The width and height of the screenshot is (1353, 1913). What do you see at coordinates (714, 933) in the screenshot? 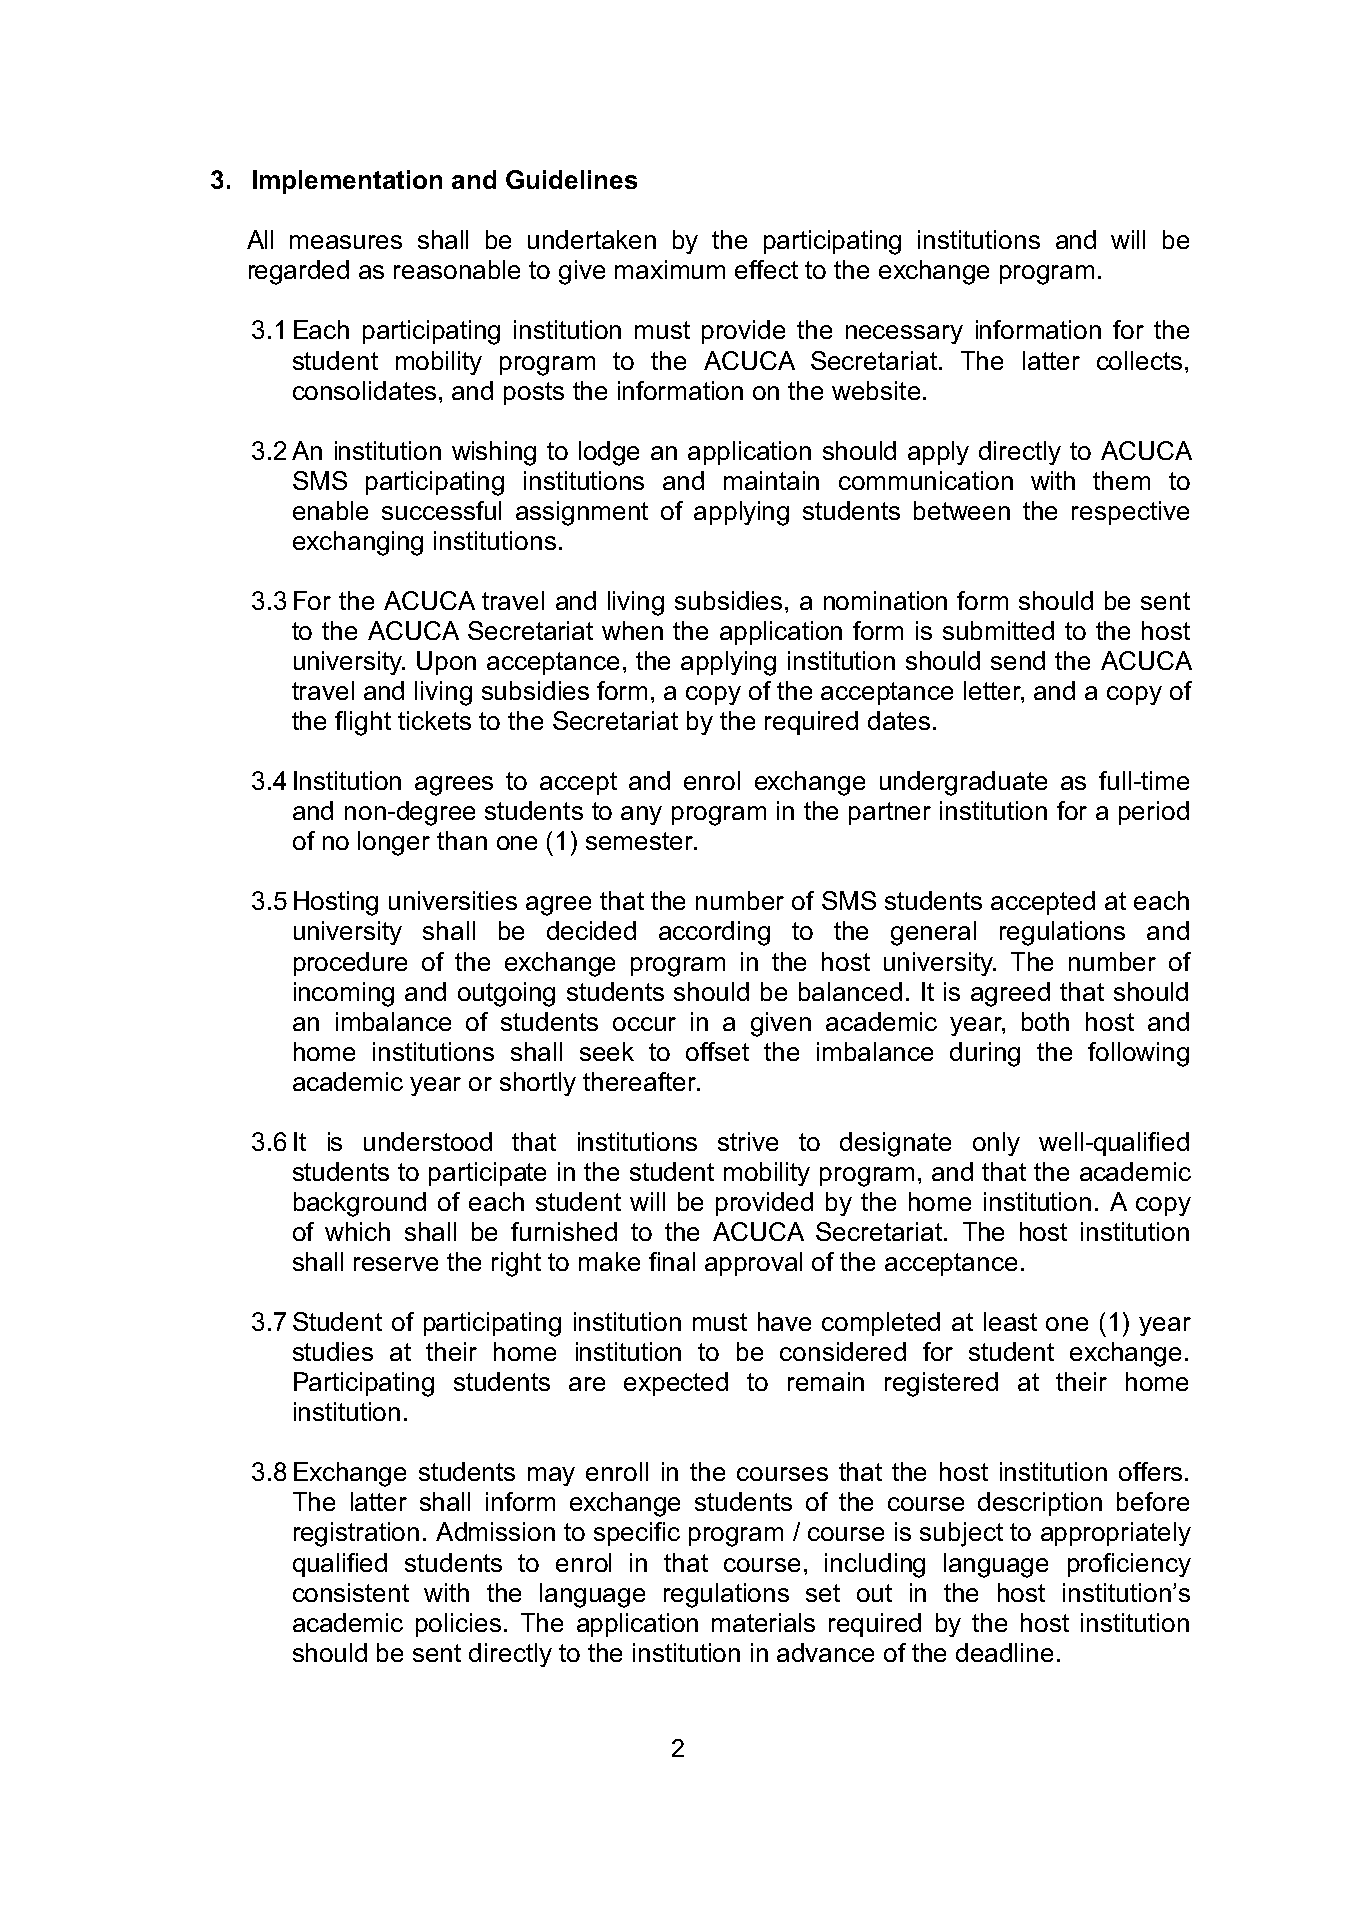
I see `according` at bounding box center [714, 933].
